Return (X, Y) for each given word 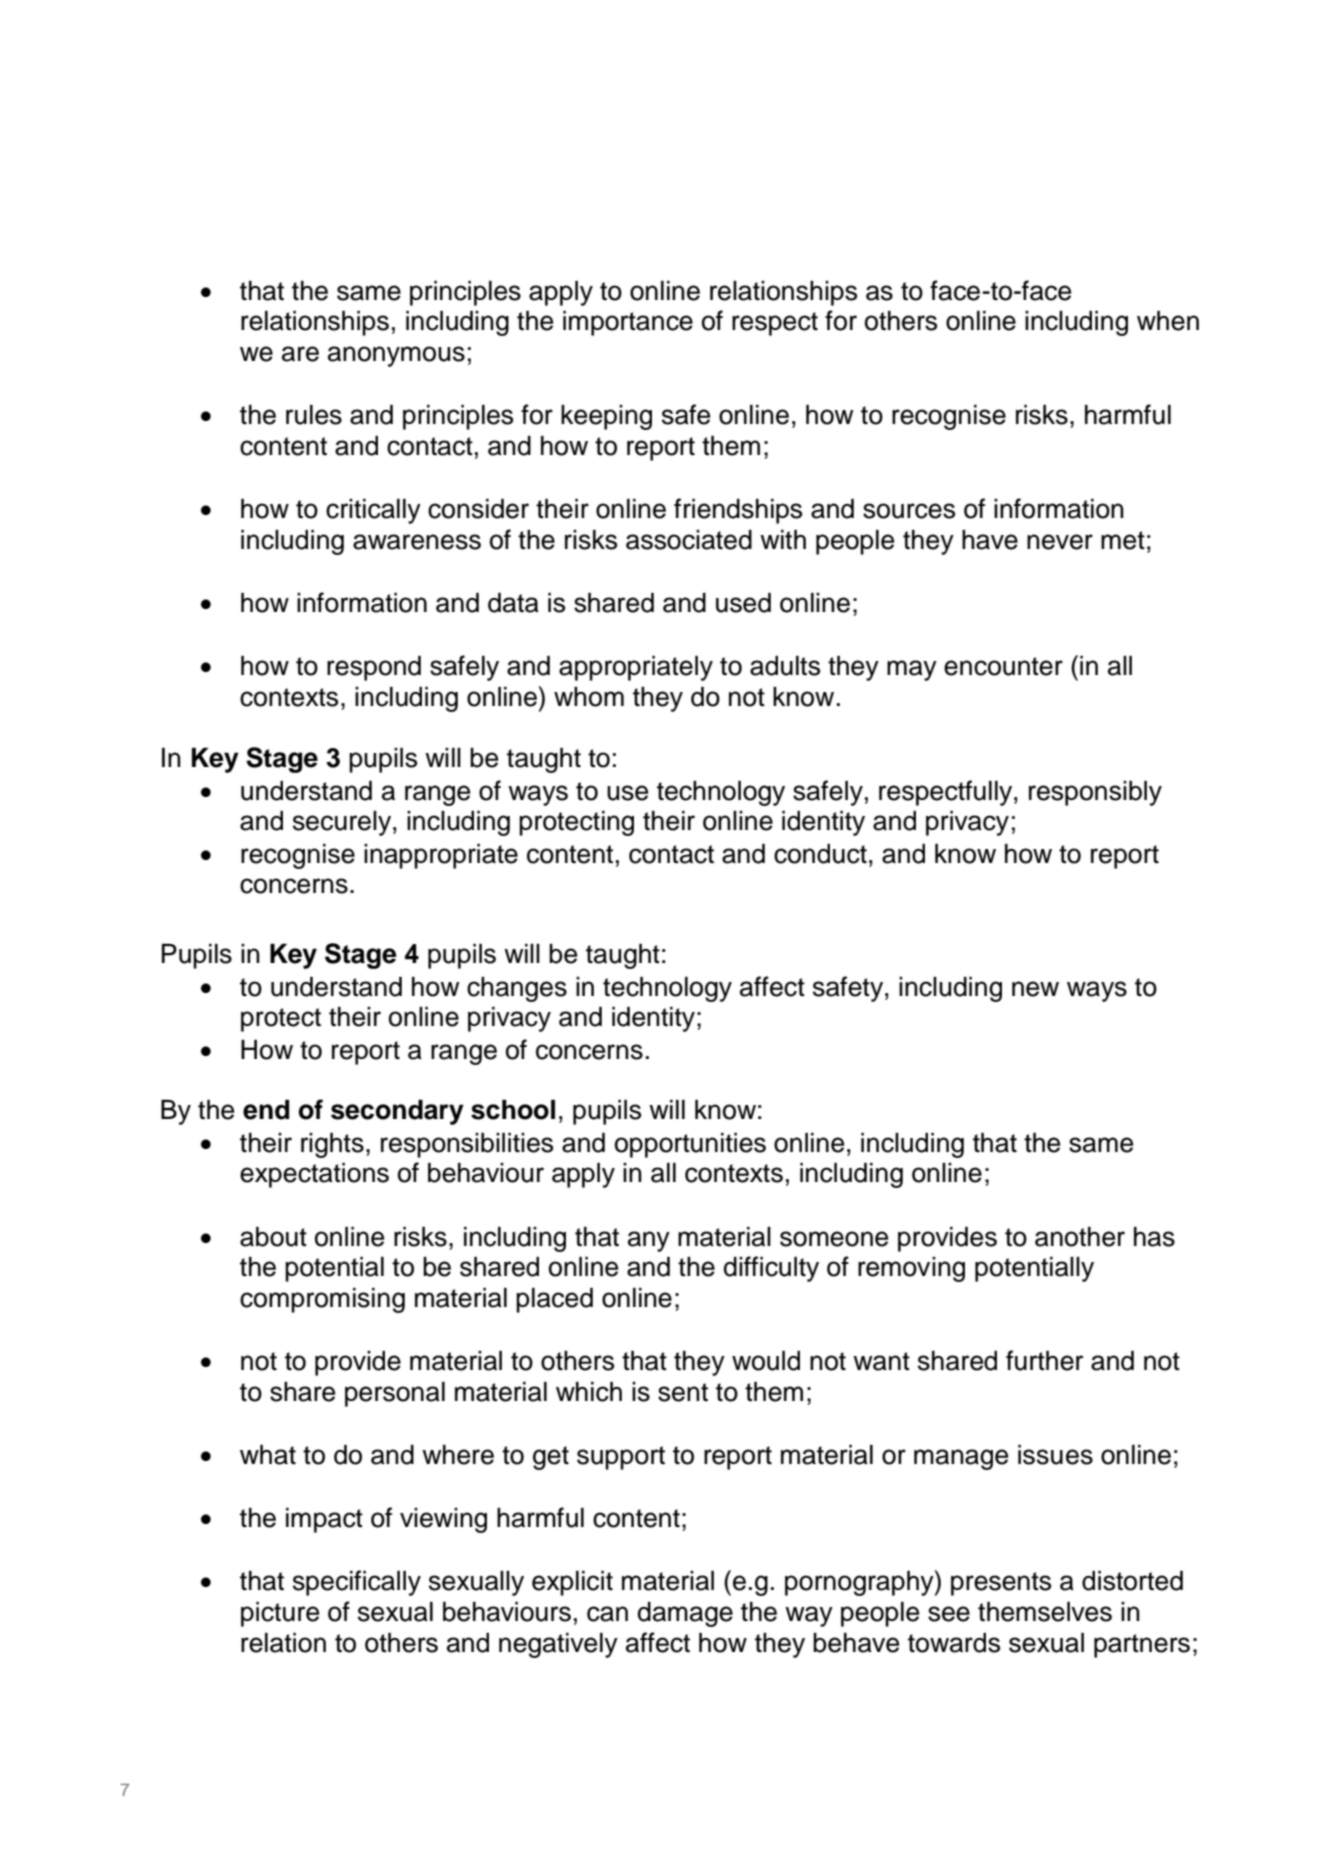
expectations (314, 1175)
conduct (820, 854)
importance (628, 323)
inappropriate (441, 856)
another (1080, 1237)
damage (685, 1614)
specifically (357, 1583)
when (1168, 321)
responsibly (1095, 793)
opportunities (690, 1145)
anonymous (396, 356)
